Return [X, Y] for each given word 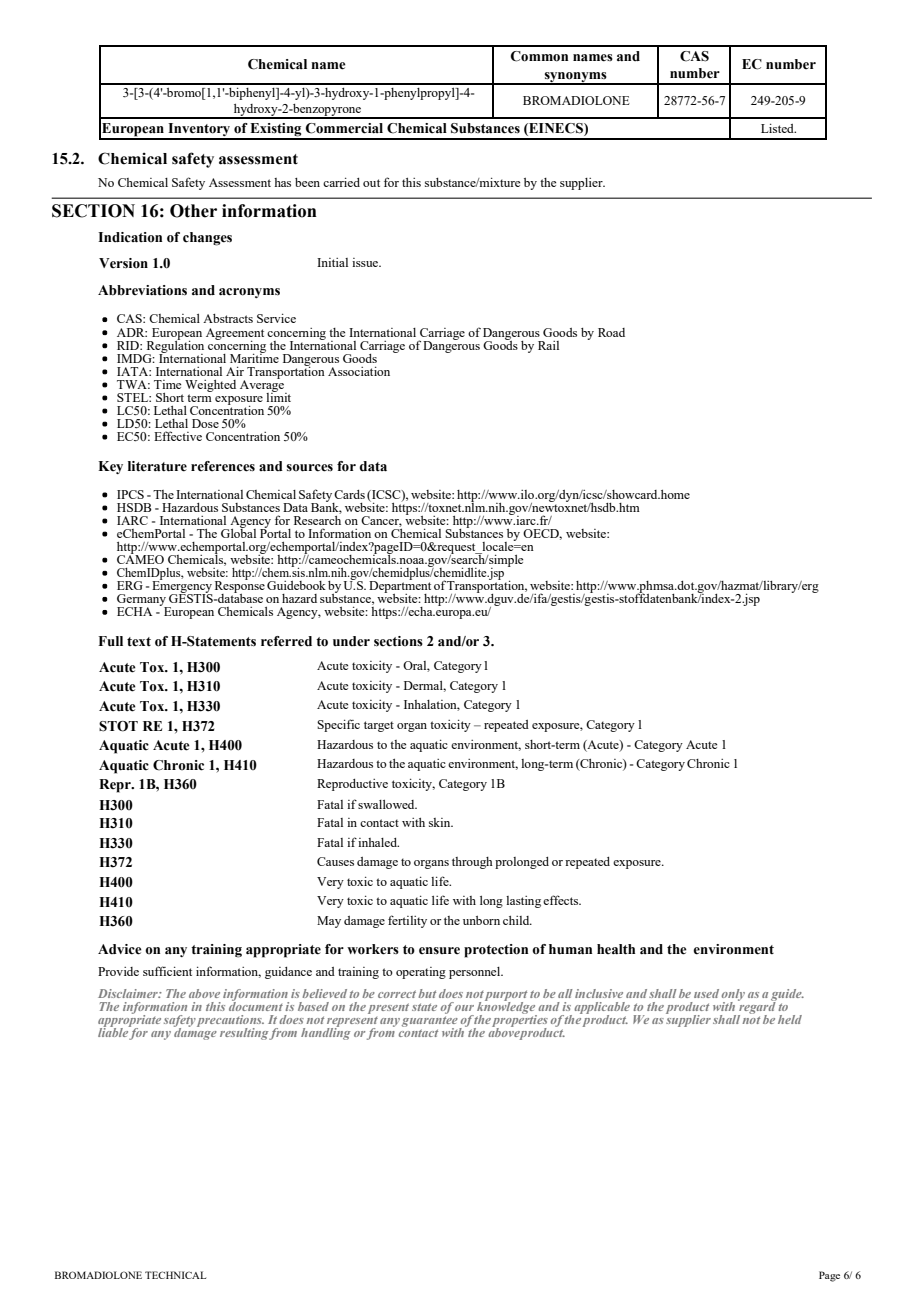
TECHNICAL [175, 1275]
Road [611, 332]
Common [539, 56]
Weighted [210, 386]
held [790, 1019]
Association [359, 371]
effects [562, 900]
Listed [778, 128]
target [379, 726]
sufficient [167, 971]
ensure [439, 951]
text [139, 642]
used [706, 993]
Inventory [199, 131]
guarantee [431, 1022]
